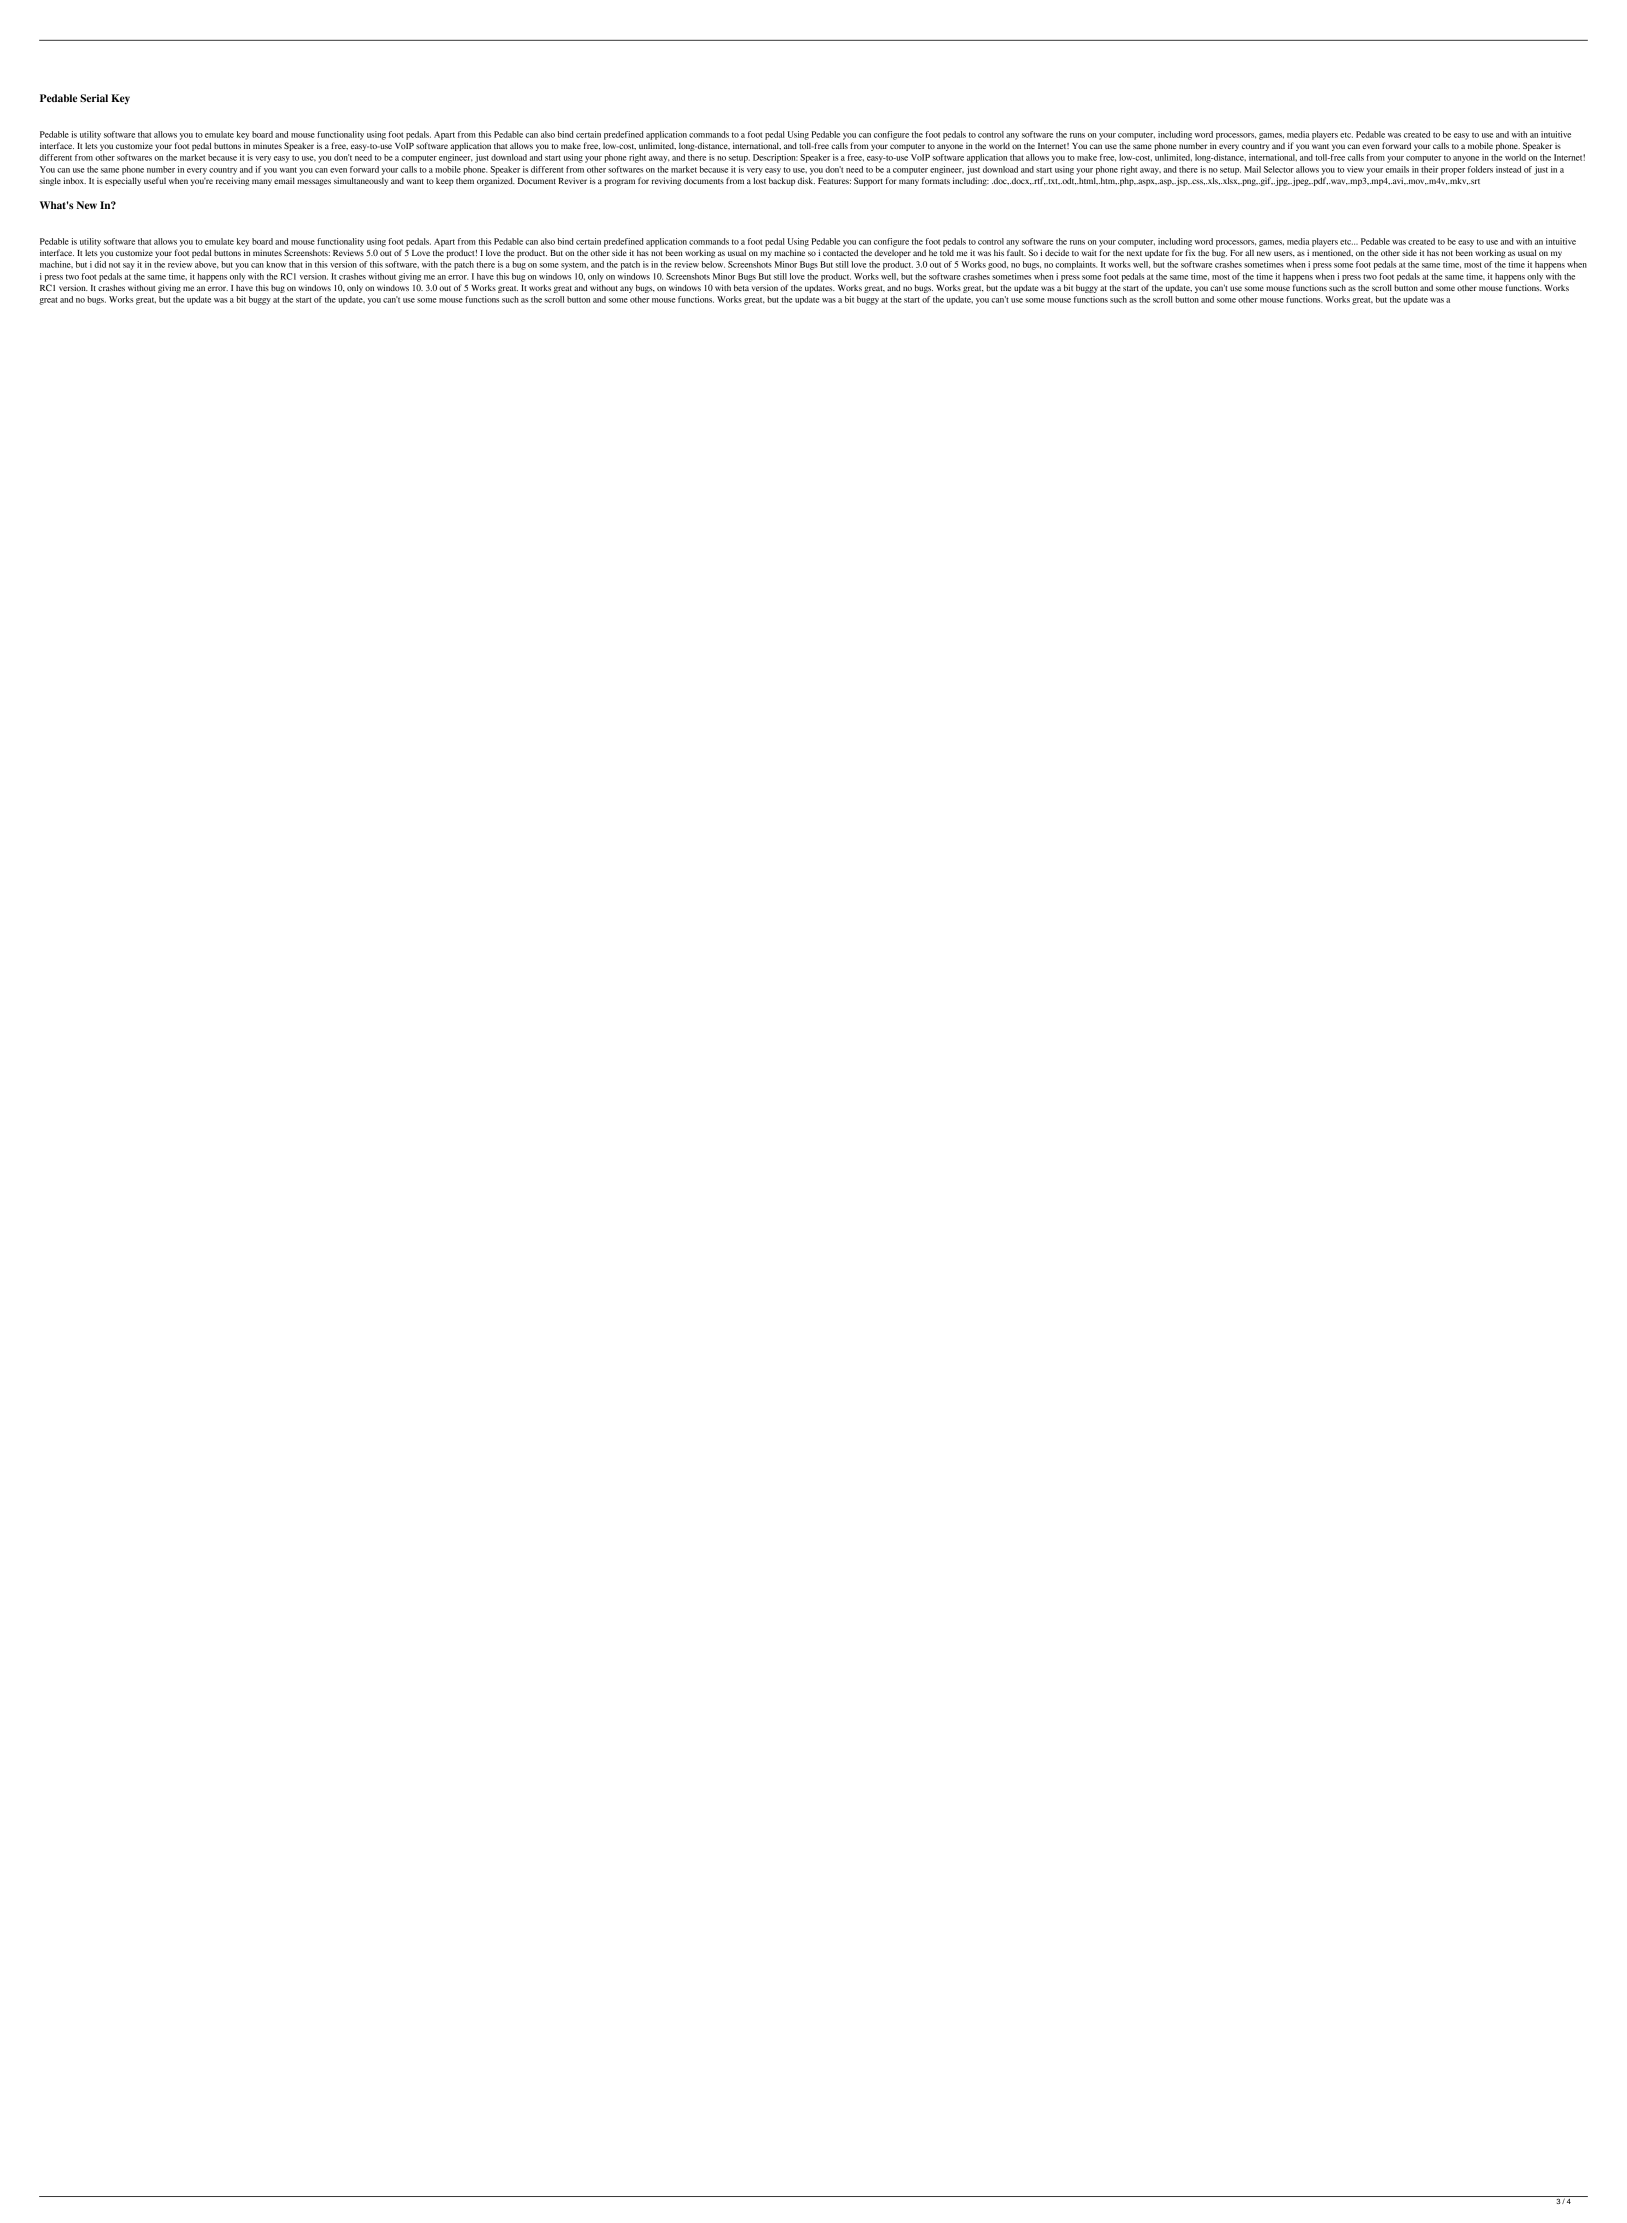  I want to click on proper, so click(1453, 171).
